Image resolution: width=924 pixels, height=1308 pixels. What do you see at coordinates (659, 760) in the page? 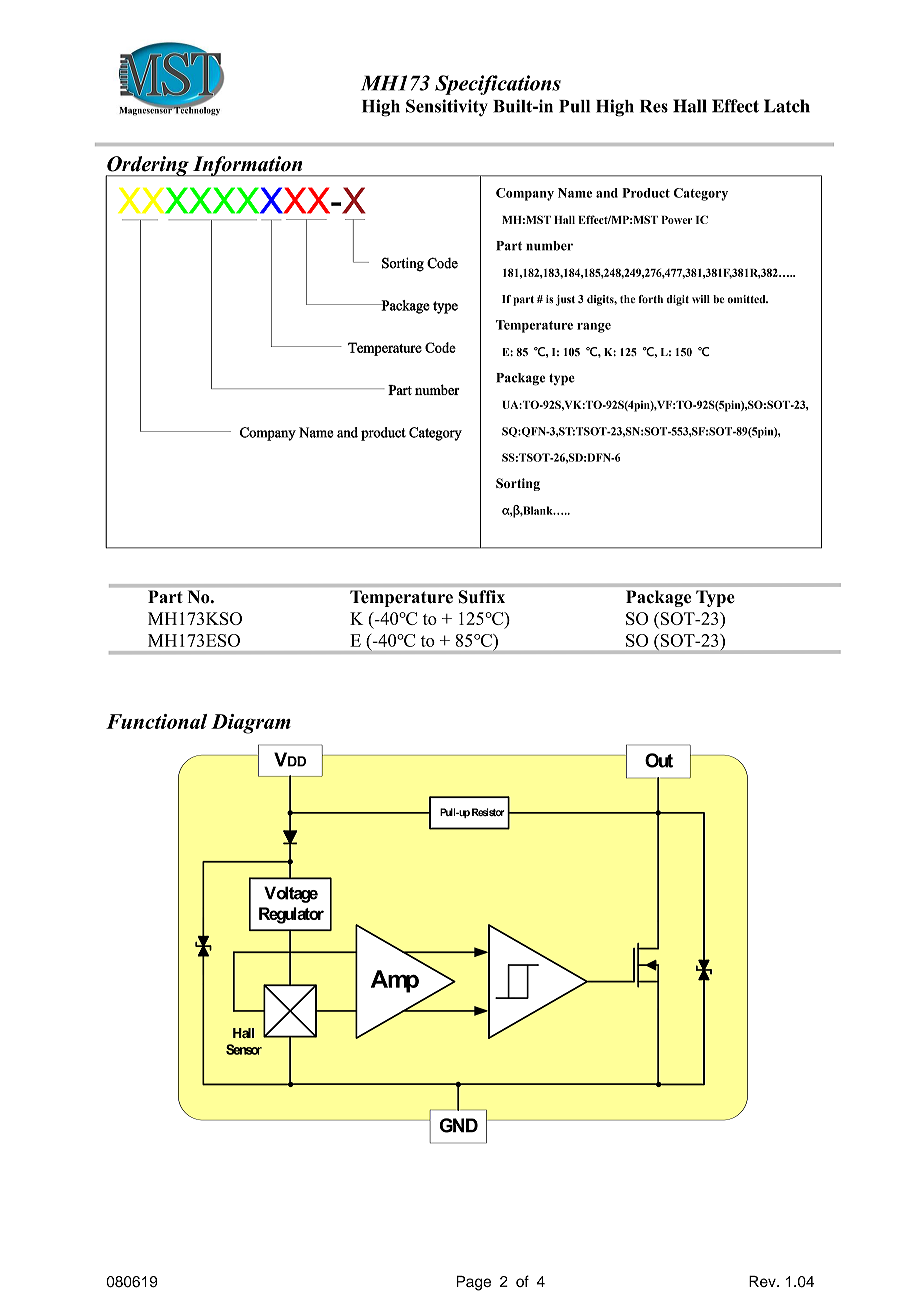
I see `Out` at bounding box center [659, 760].
